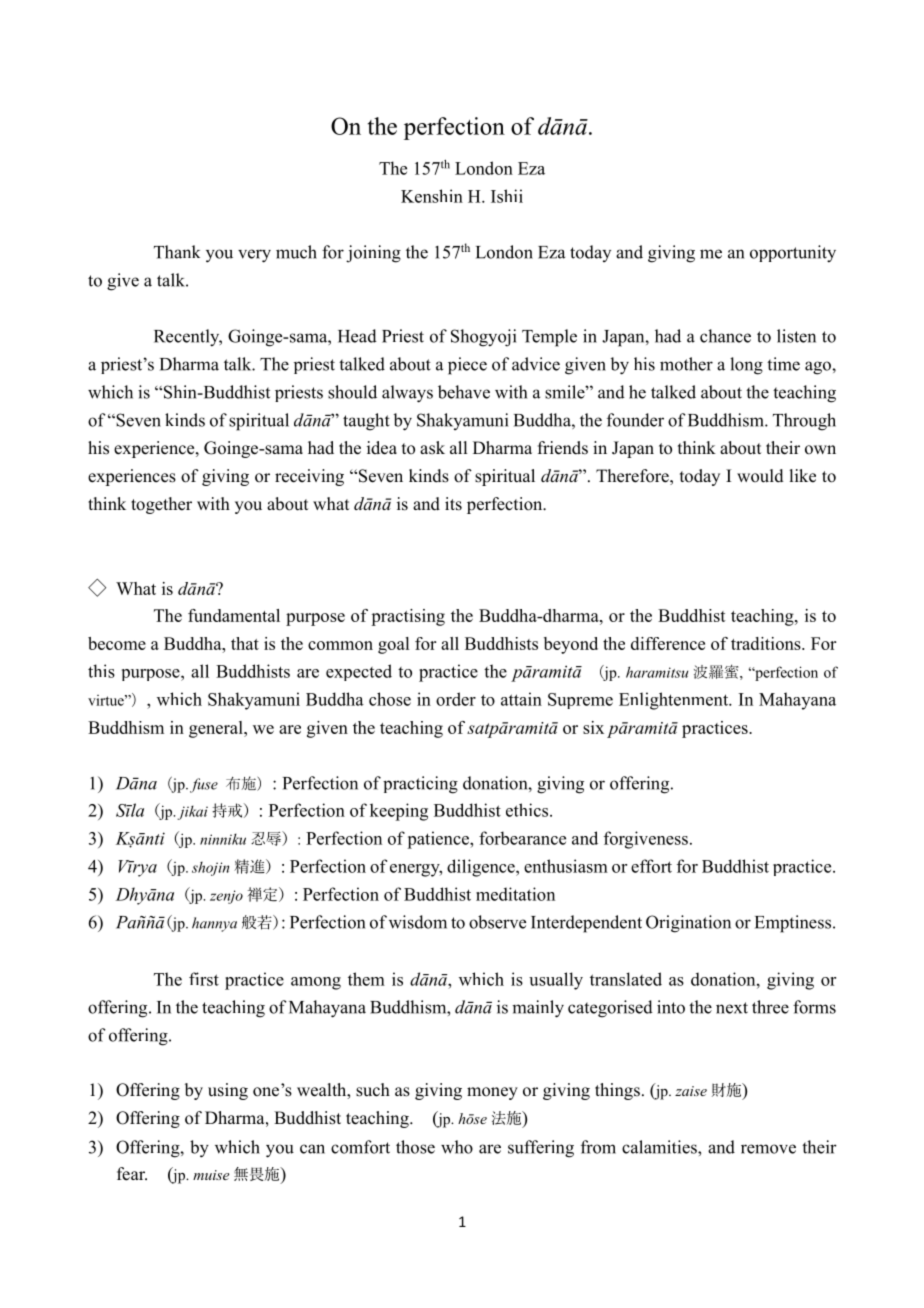 This screenshot has height=1308, width=924. I want to click on effort, so click(651, 866).
